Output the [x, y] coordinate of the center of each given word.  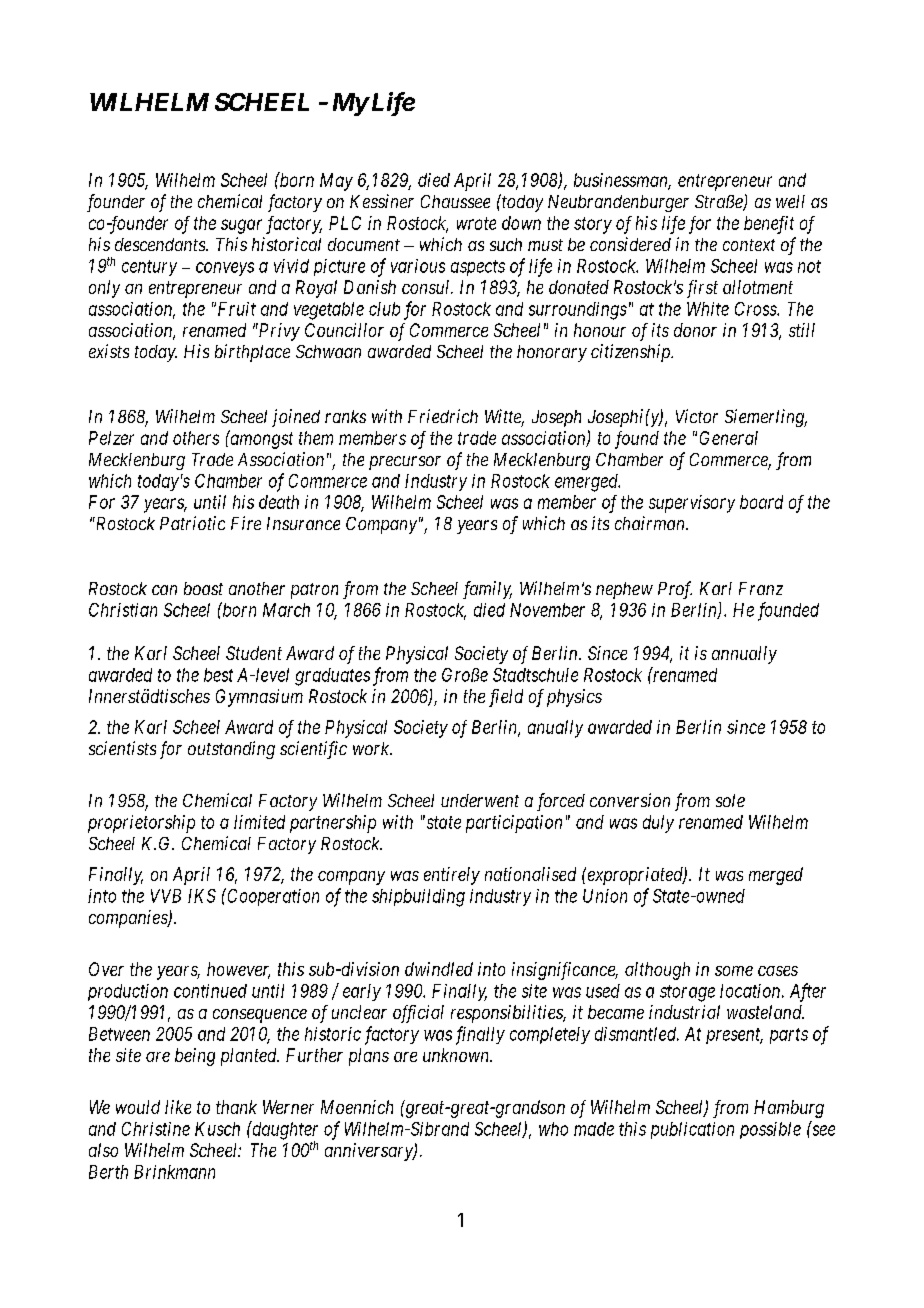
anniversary [370, 1152]
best [218, 675]
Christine [156, 1129]
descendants [161, 244]
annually [744, 655]
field [506, 698]
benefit [769, 225]
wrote [476, 223]
